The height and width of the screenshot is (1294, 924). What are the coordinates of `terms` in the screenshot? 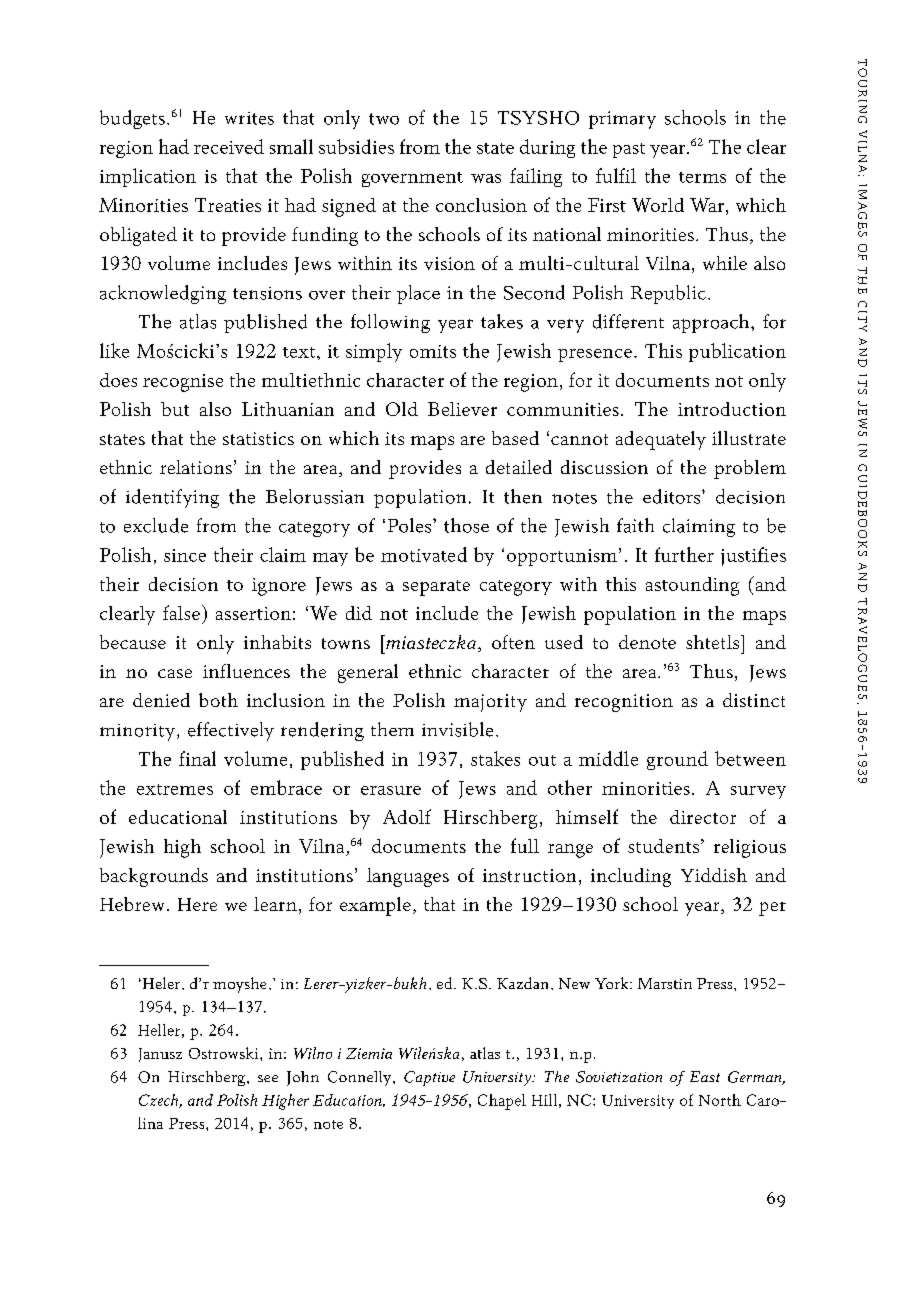 It's located at (702, 177).
